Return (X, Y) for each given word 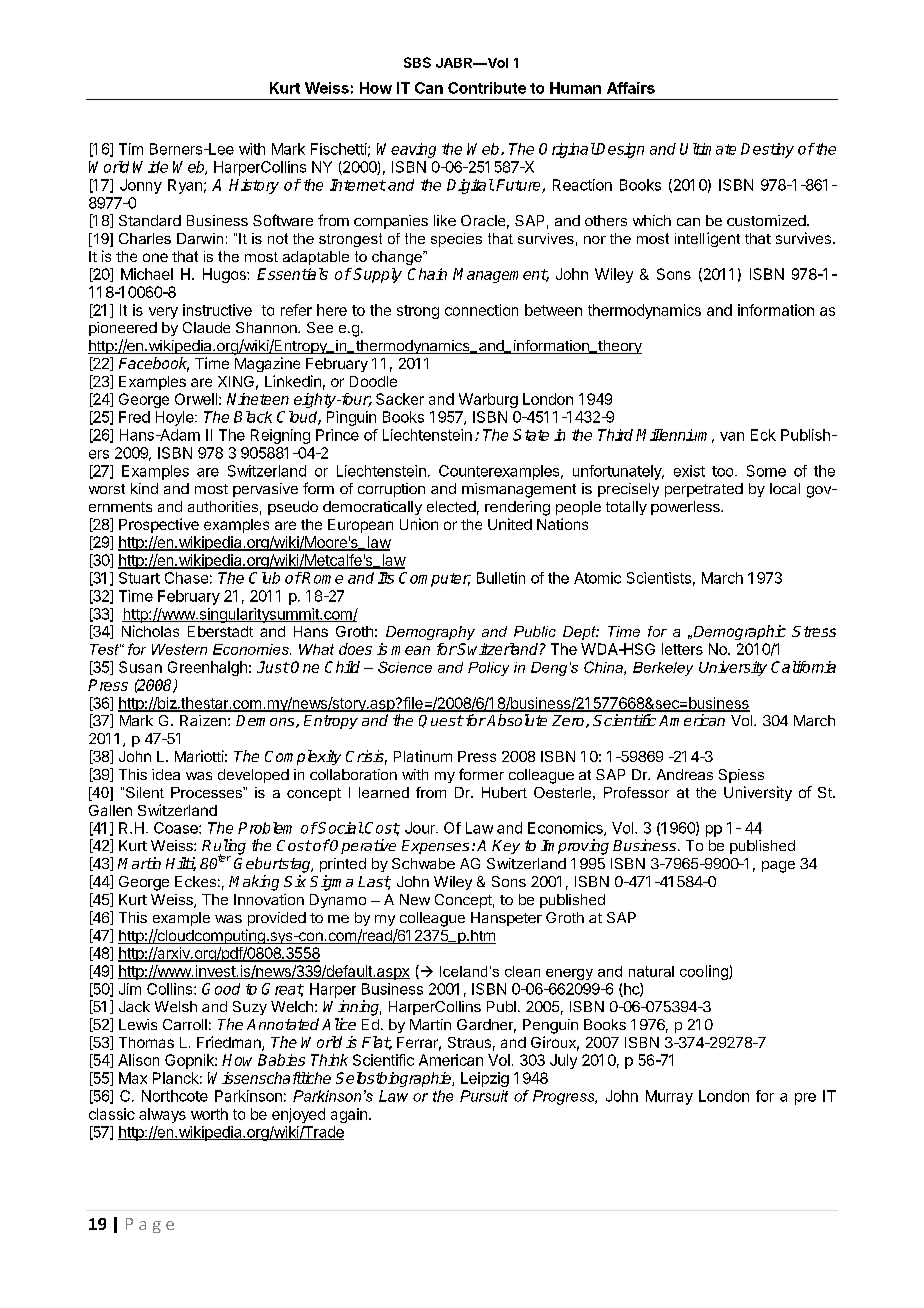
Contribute (487, 88)
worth (209, 1114)
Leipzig (485, 1079)
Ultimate (708, 149)
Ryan (185, 186)
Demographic (738, 632)
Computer (435, 579)
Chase (186, 578)
